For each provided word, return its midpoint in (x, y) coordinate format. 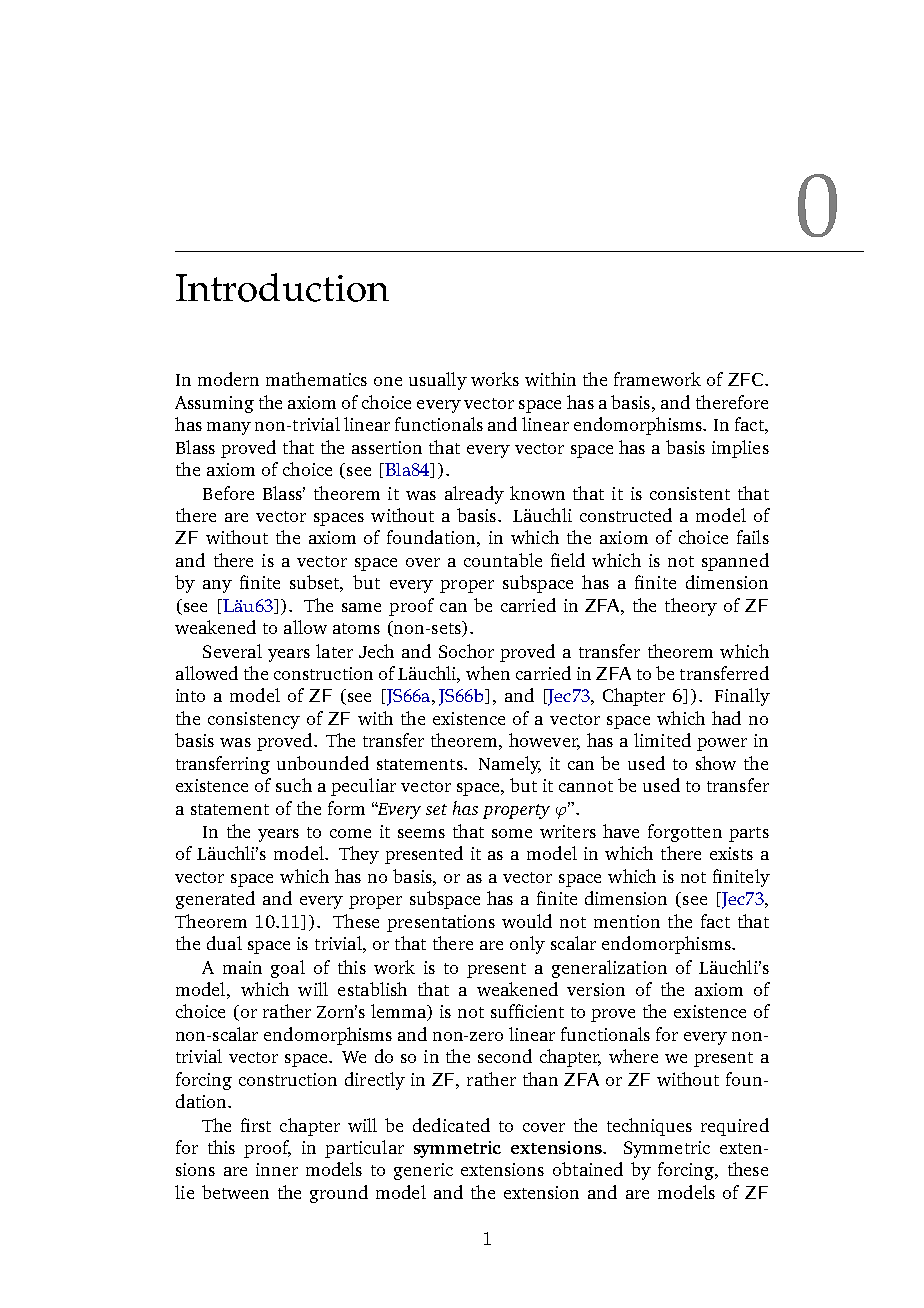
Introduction (282, 287)
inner (277, 1169)
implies (740, 449)
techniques (649, 1127)
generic (423, 1171)
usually (438, 381)
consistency (254, 720)
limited (662, 740)
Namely (510, 765)
